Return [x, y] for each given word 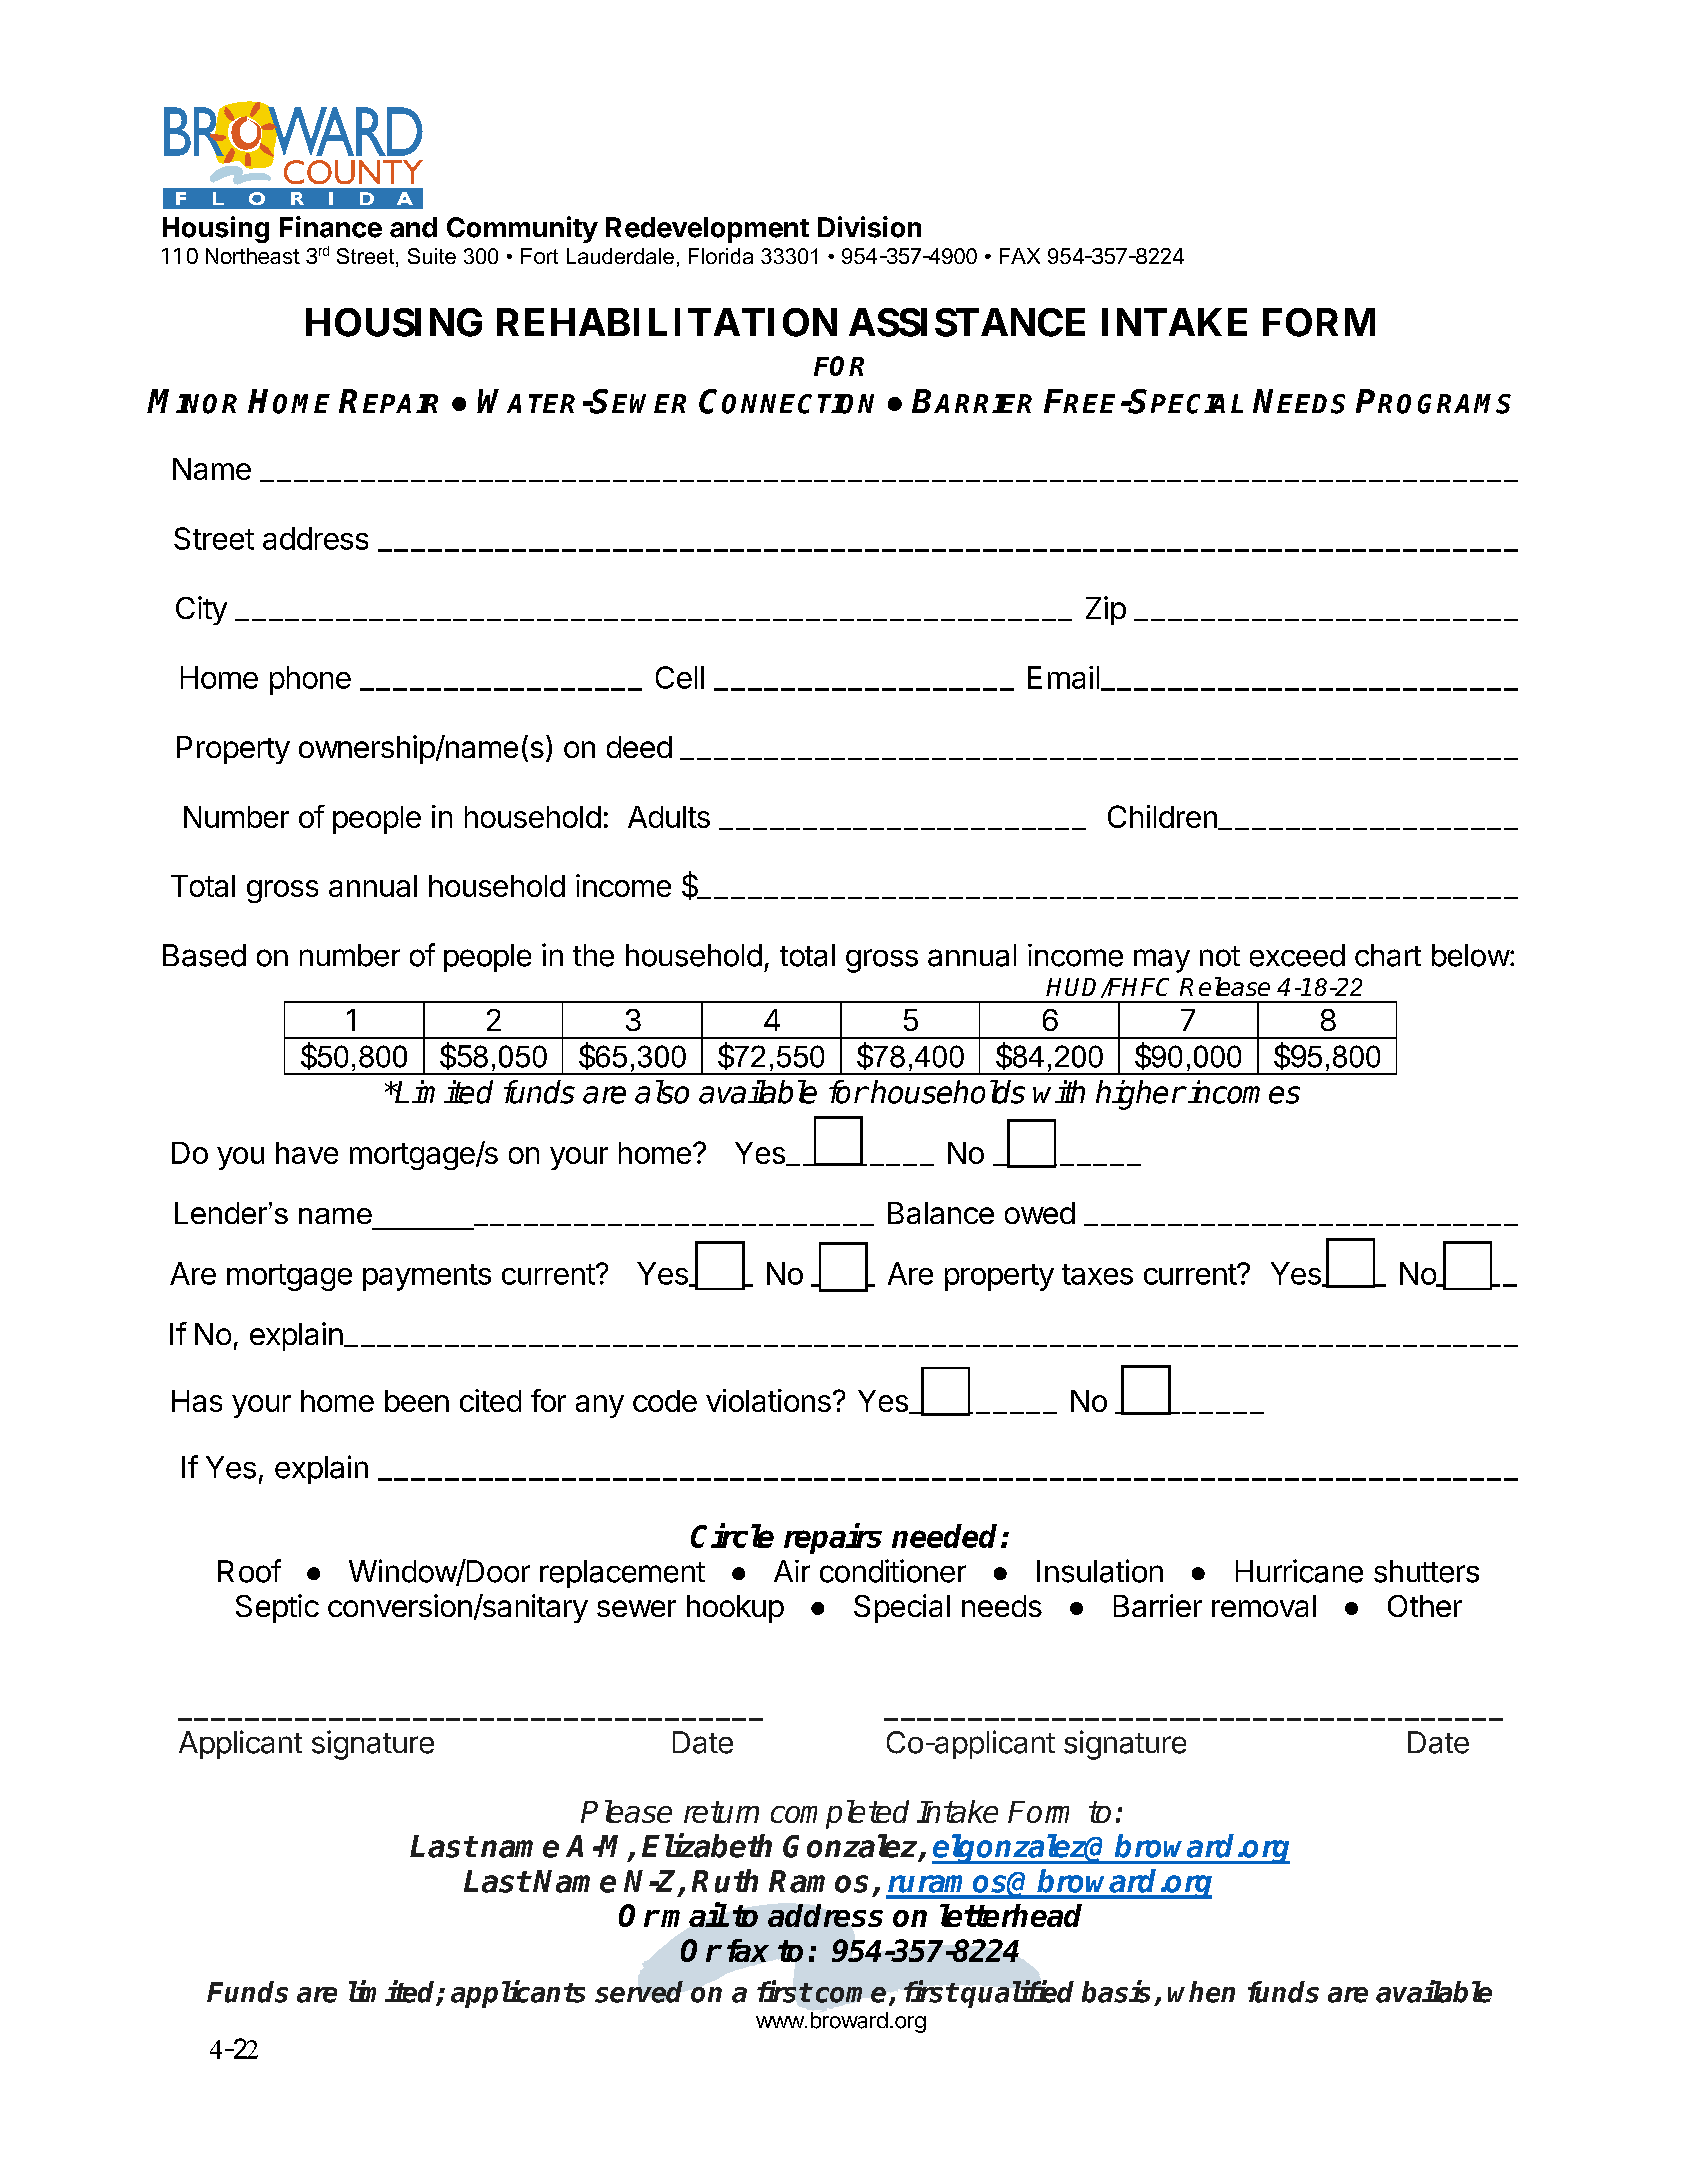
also [662, 1092]
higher [1140, 1095]
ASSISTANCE [967, 322]
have [307, 1153]
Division [869, 227]
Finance [331, 227]
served [639, 1992]
